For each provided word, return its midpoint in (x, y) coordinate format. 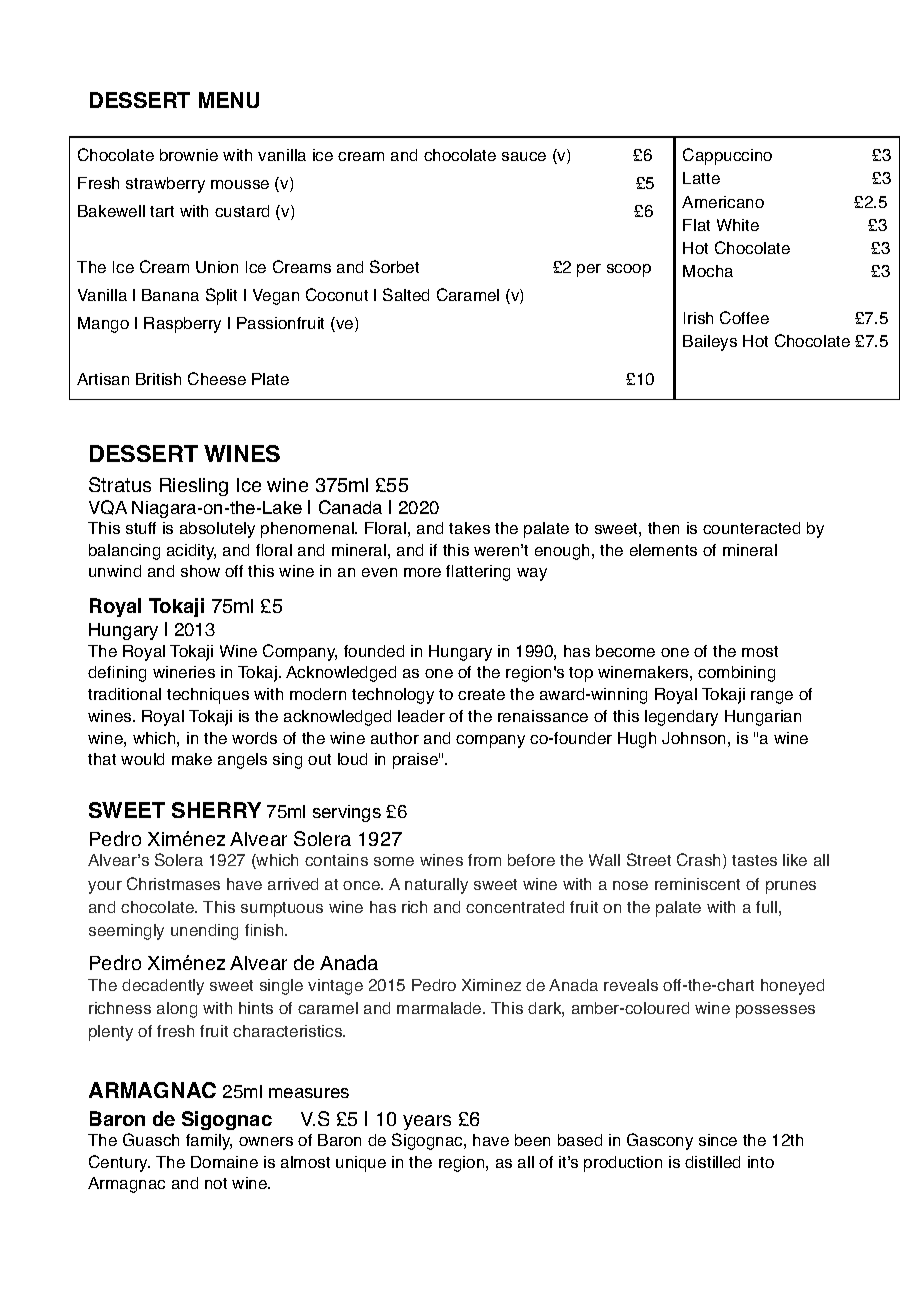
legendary (681, 718)
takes (469, 528)
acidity (191, 552)
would (142, 759)
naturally (436, 886)
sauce (524, 156)
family (209, 1142)
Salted (406, 294)
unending (204, 932)
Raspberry (182, 325)
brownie (189, 155)
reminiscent (697, 884)
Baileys (710, 343)
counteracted (751, 528)
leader (421, 716)
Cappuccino (727, 156)
